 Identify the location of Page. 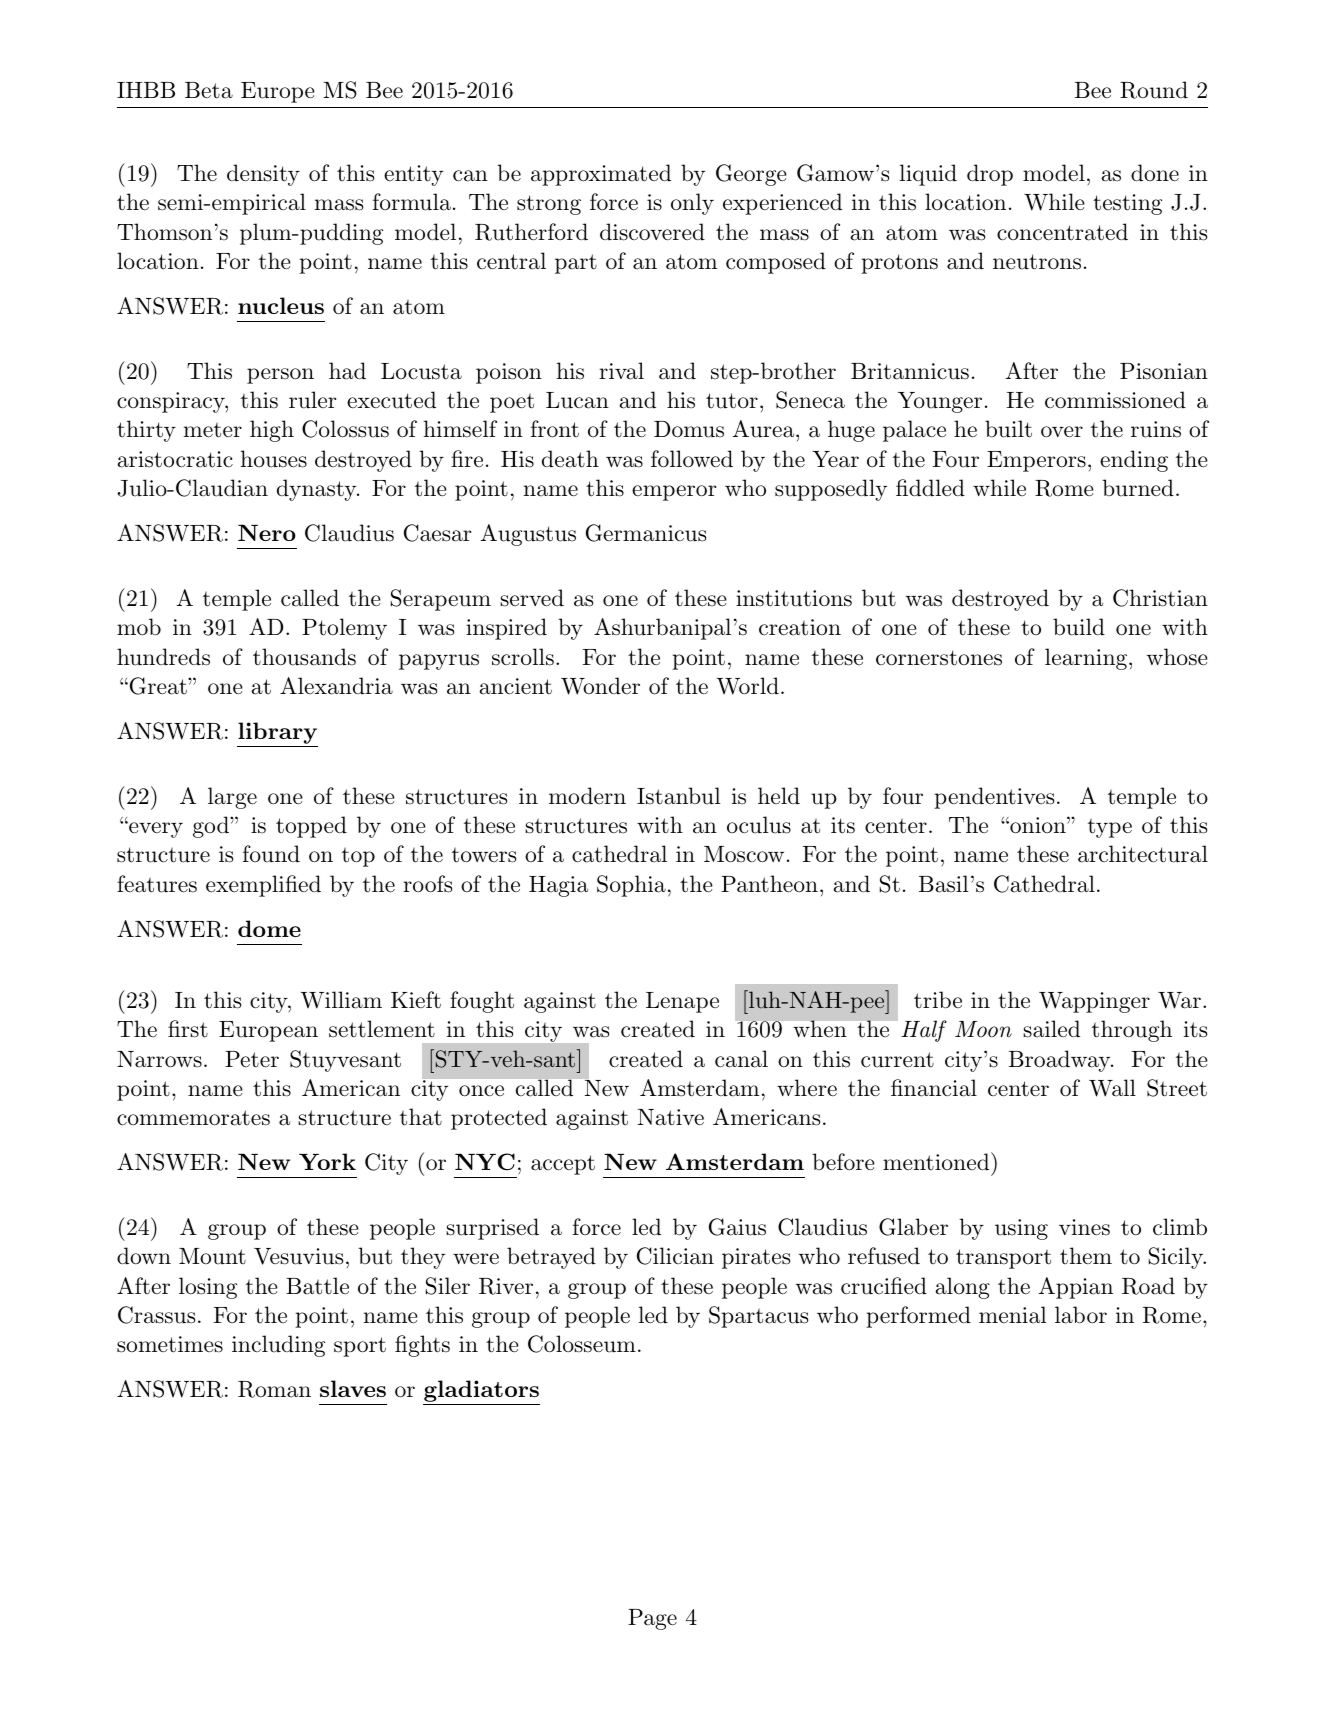
(652, 1619).
